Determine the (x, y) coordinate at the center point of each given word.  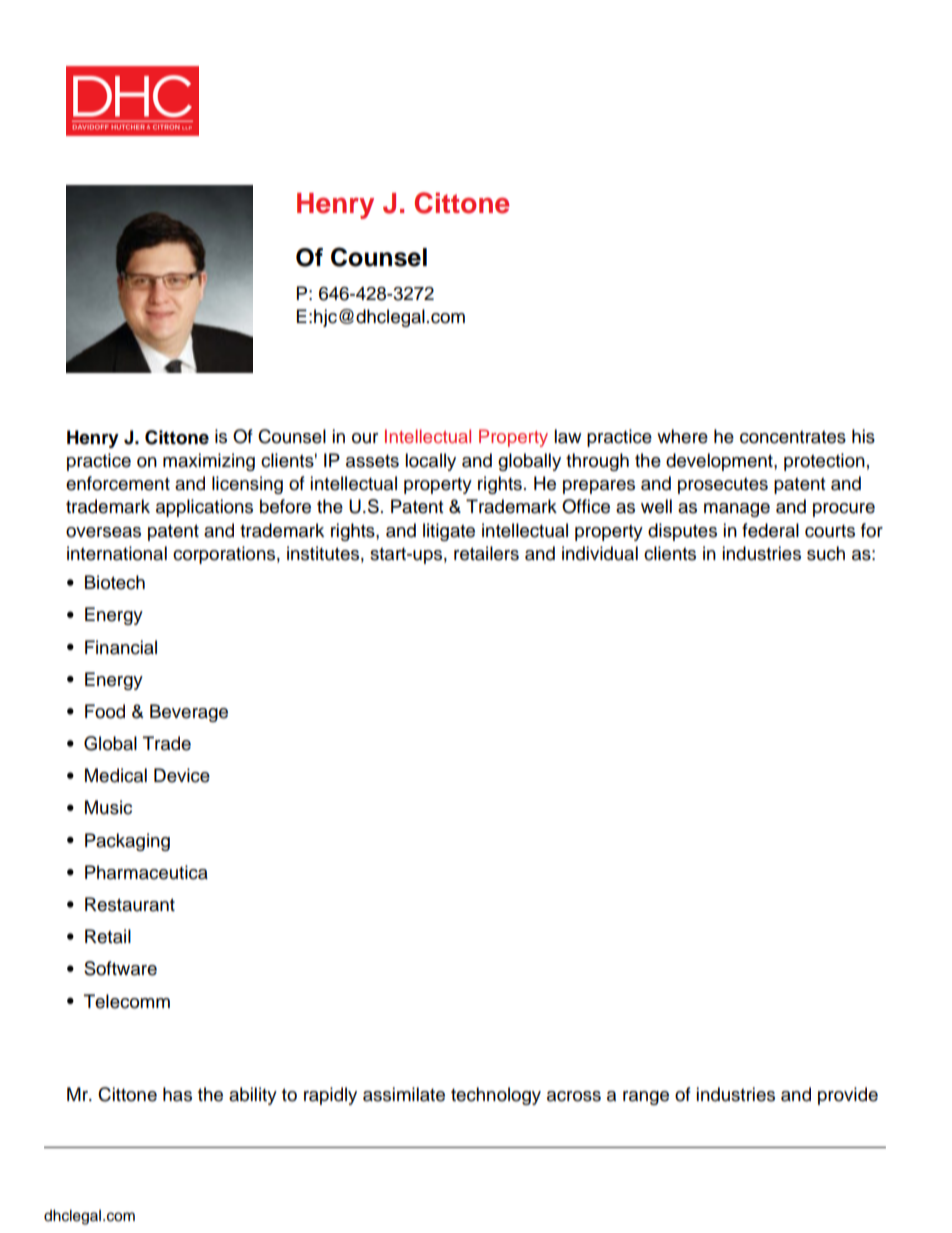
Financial (121, 647)
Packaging (127, 842)
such (826, 553)
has (177, 1094)
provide (848, 1096)
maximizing (209, 462)
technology (496, 1096)
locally (430, 462)
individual (600, 553)
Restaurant (130, 904)
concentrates (793, 437)
